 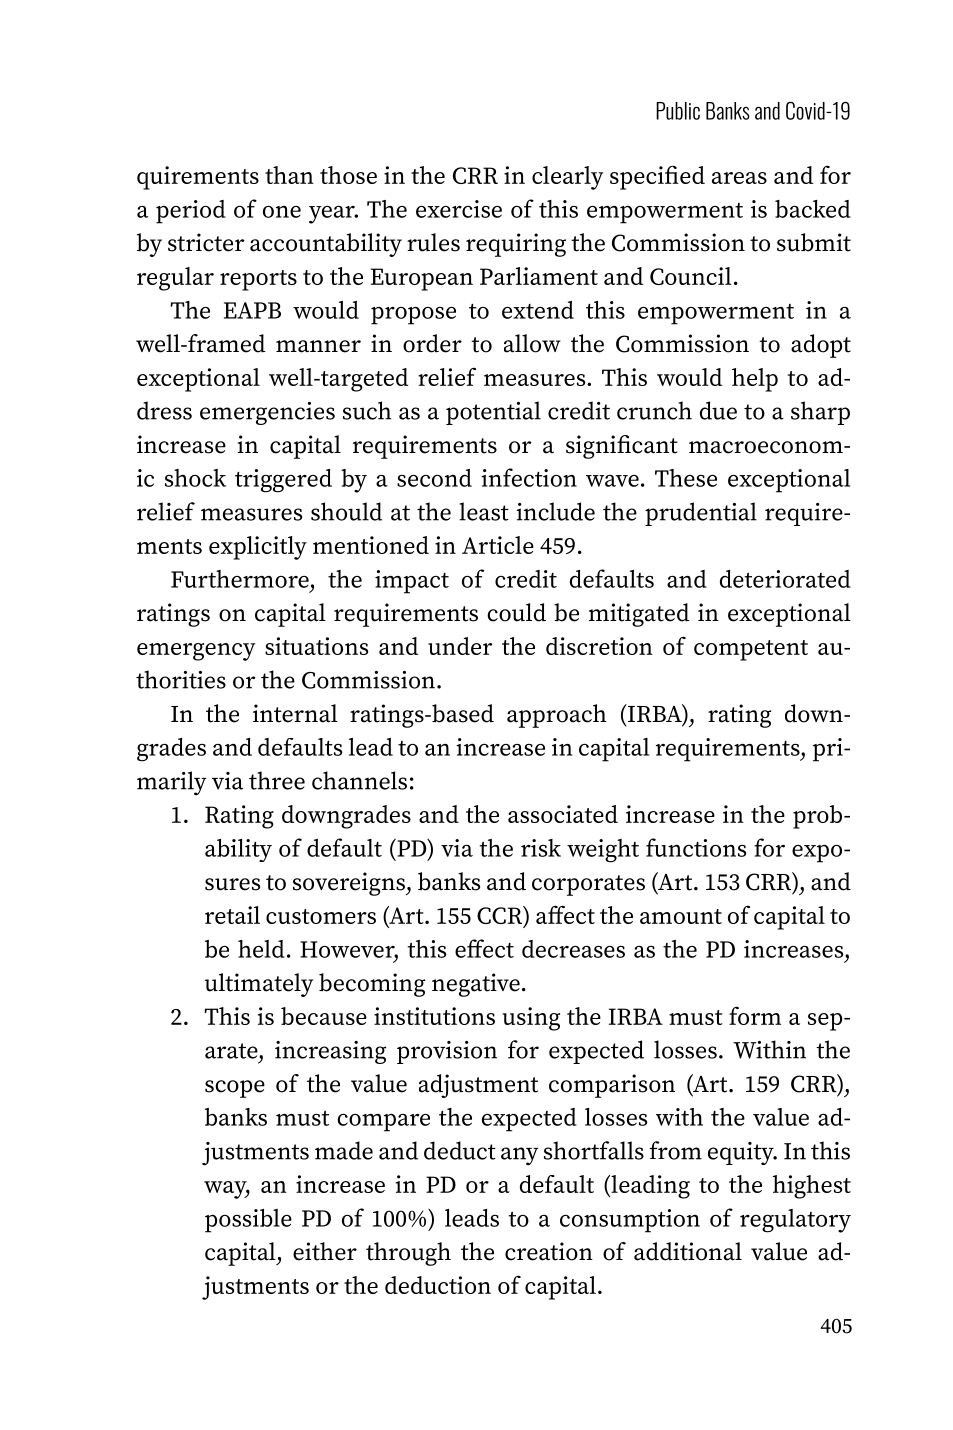 I want to click on competent, so click(x=751, y=650).
